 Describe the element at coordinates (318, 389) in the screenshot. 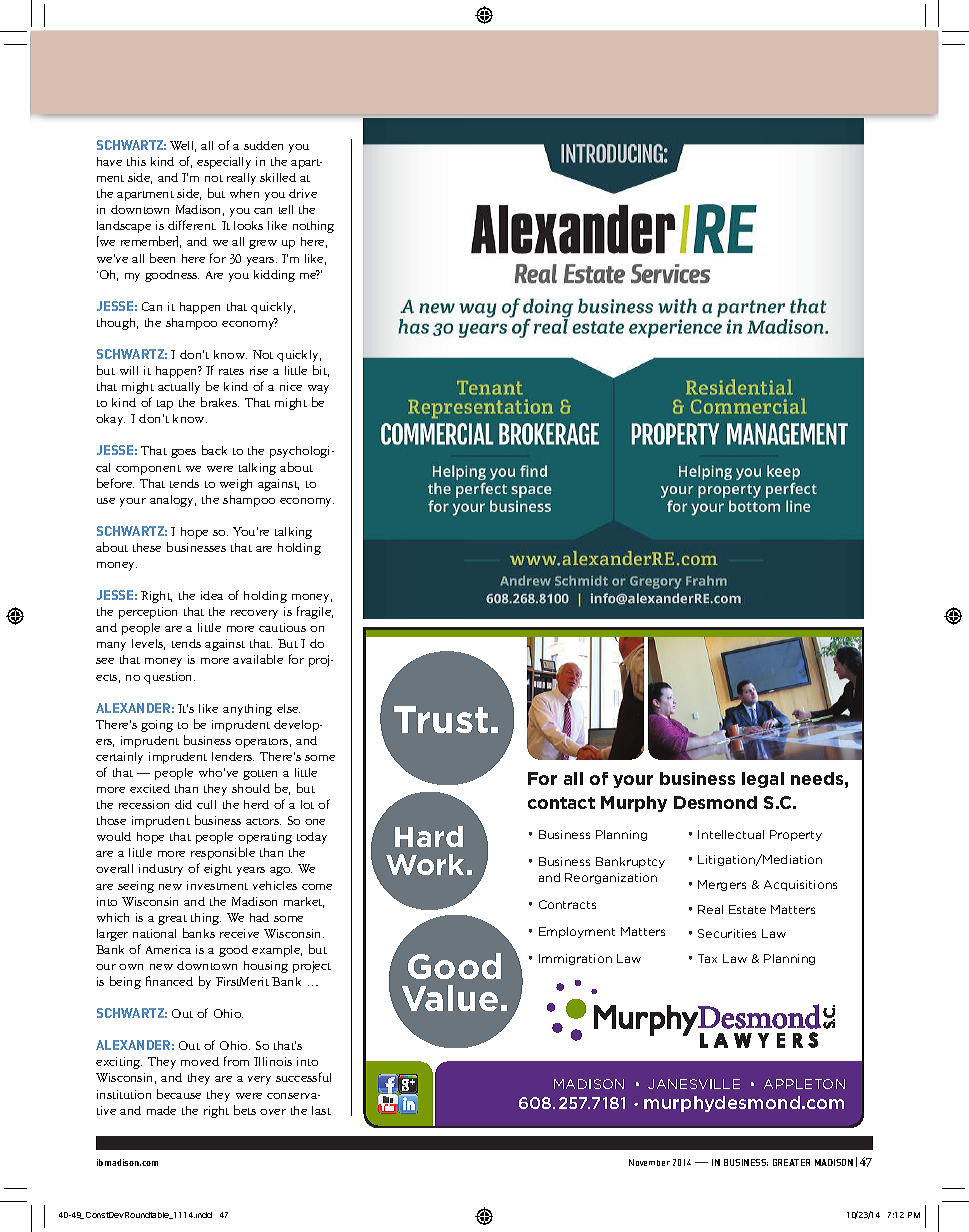

I see `way` at that location.
